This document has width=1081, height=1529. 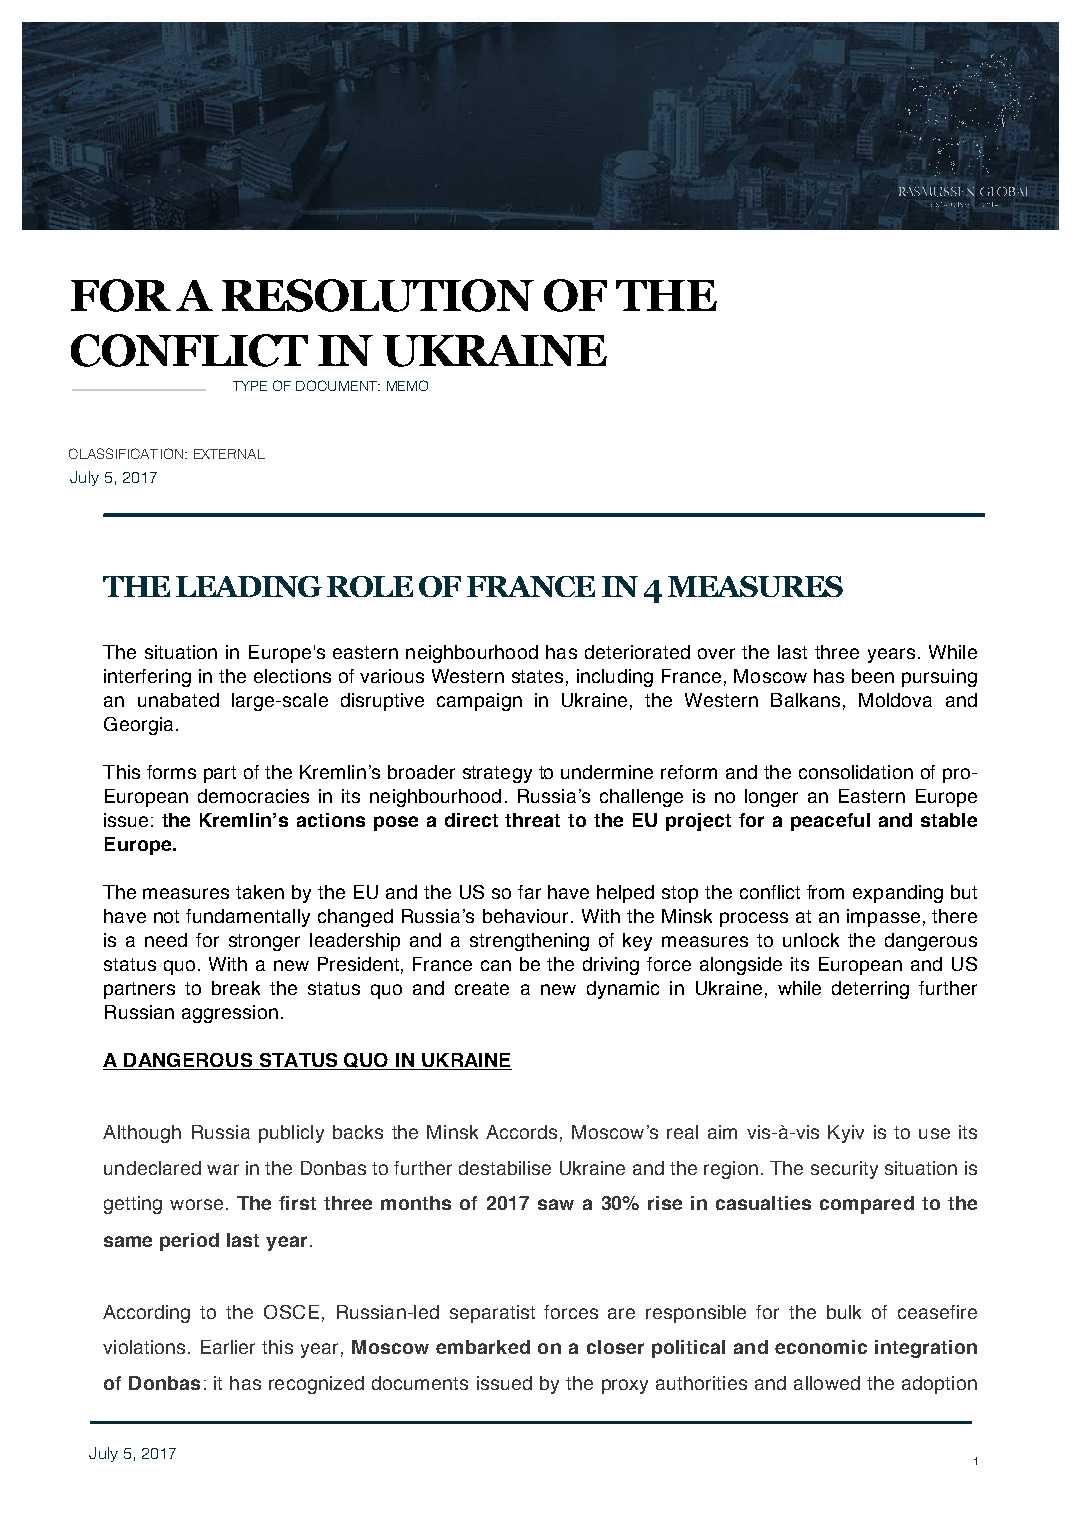 I want to click on embarked, so click(x=483, y=1347).
